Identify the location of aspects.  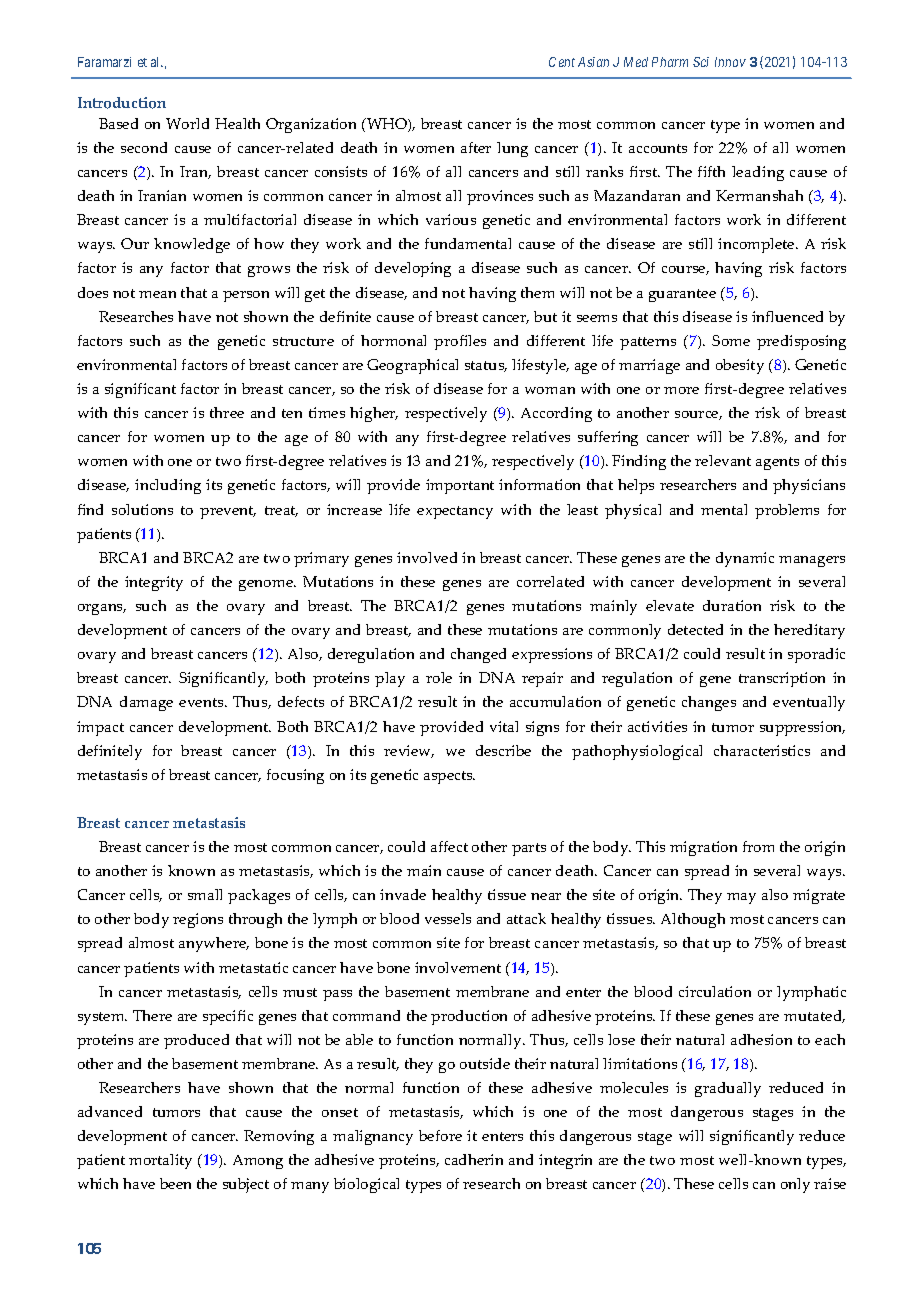
(449, 777).
